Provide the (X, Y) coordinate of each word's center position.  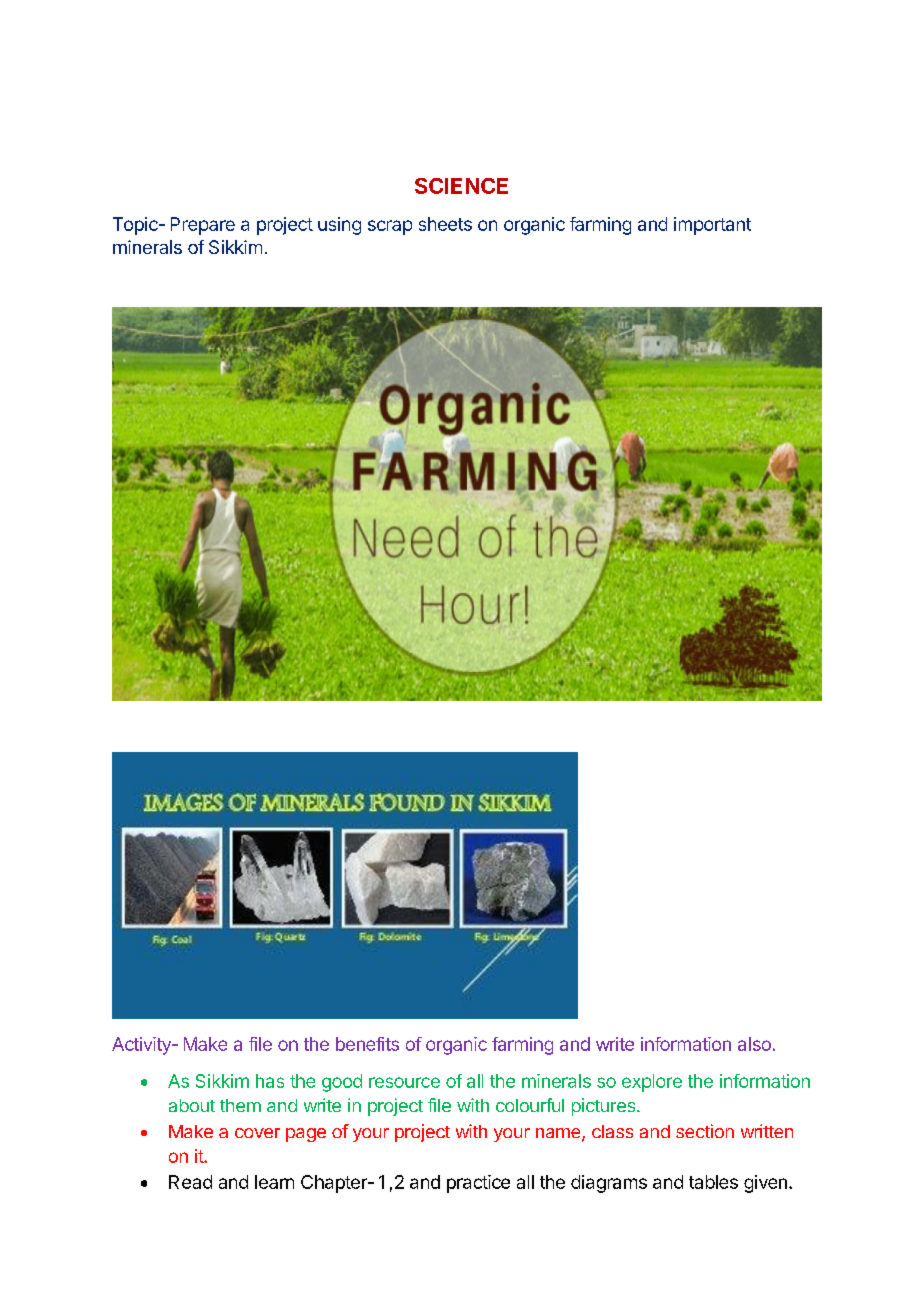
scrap (390, 227)
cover (257, 1133)
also (754, 1044)
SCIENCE (461, 186)
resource (404, 1082)
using (339, 226)
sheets (445, 224)
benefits (367, 1044)
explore (652, 1083)
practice (478, 1184)
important (712, 226)
